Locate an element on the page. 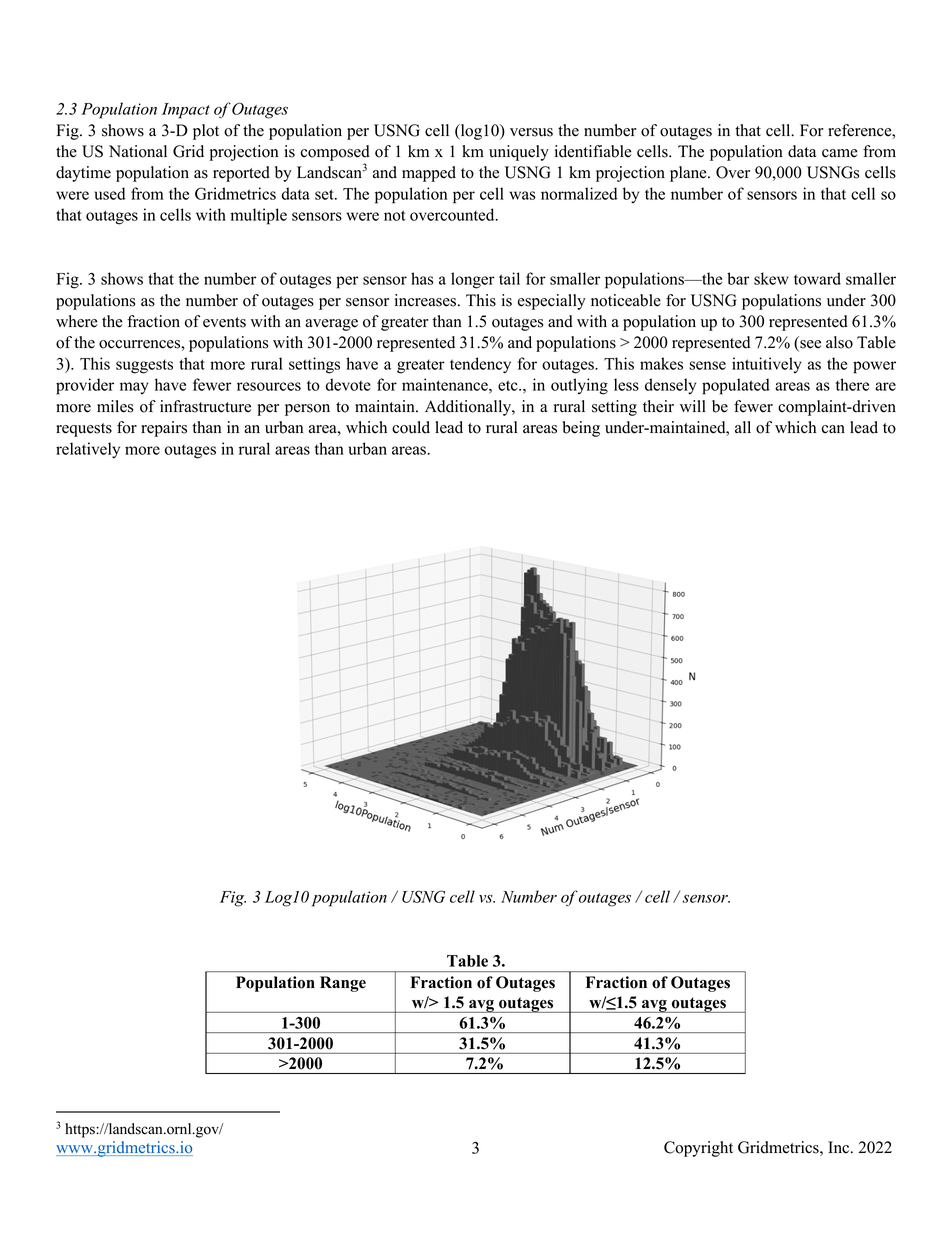 This document has height=1233, width=952. repairs is located at coordinates (164, 429).
